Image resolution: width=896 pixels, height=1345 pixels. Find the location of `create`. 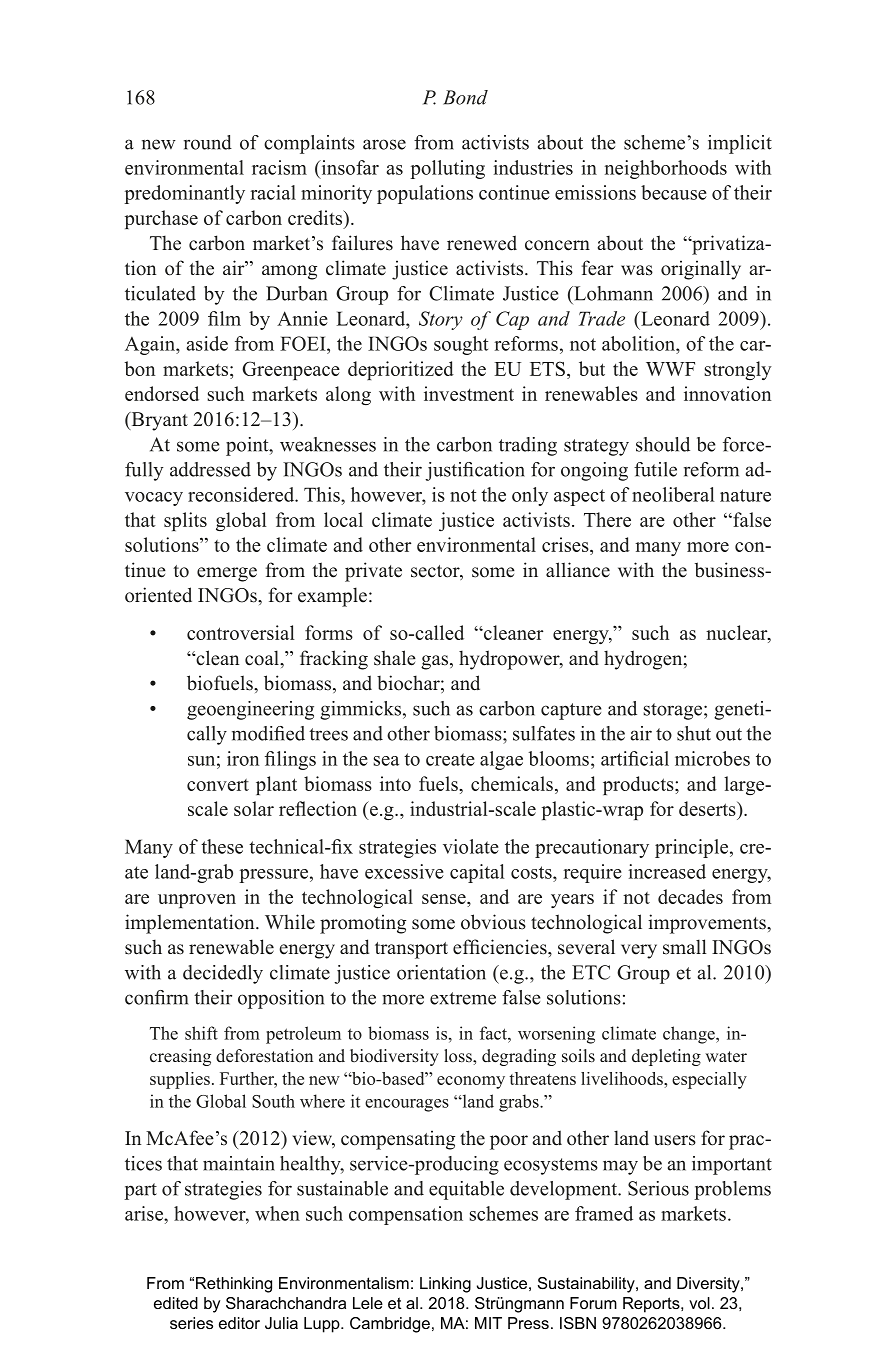

create is located at coordinates (450, 759).
